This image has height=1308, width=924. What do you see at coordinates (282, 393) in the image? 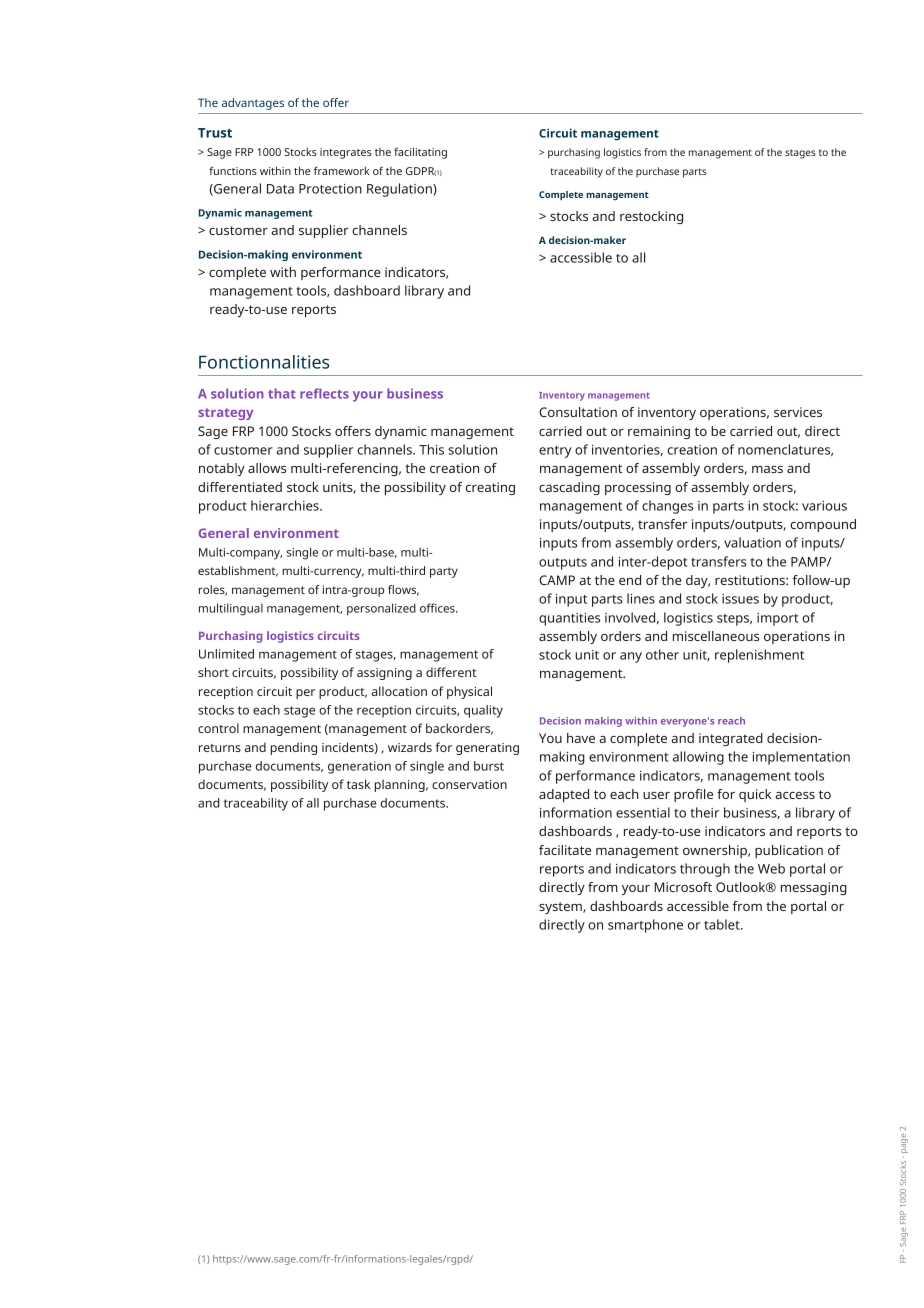
I see `that` at bounding box center [282, 393].
